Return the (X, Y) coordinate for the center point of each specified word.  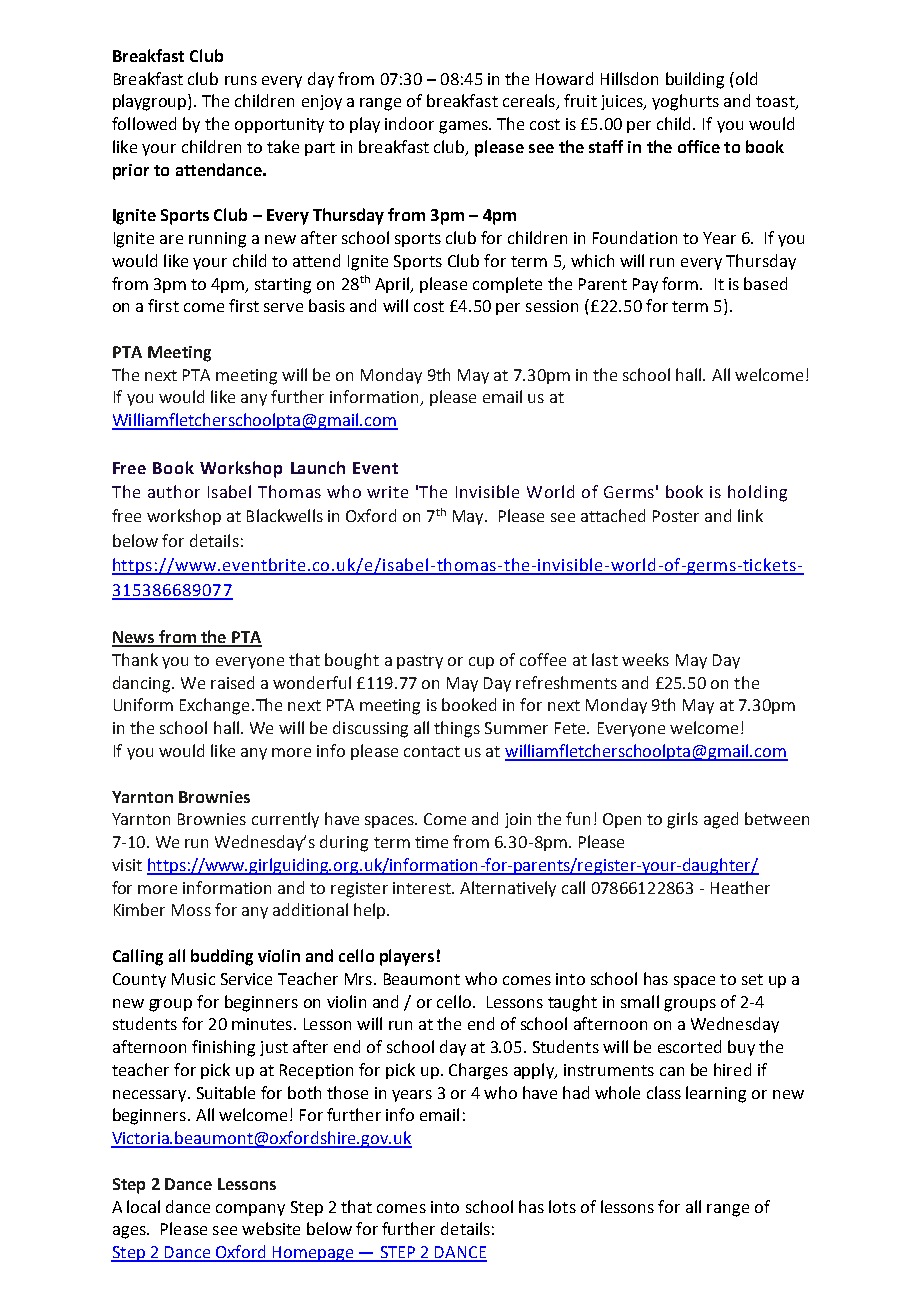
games (464, 127)
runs (241, 80)
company (250, 1210)
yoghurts (685, 102)
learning (716, 1094)
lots (562, 1206)
